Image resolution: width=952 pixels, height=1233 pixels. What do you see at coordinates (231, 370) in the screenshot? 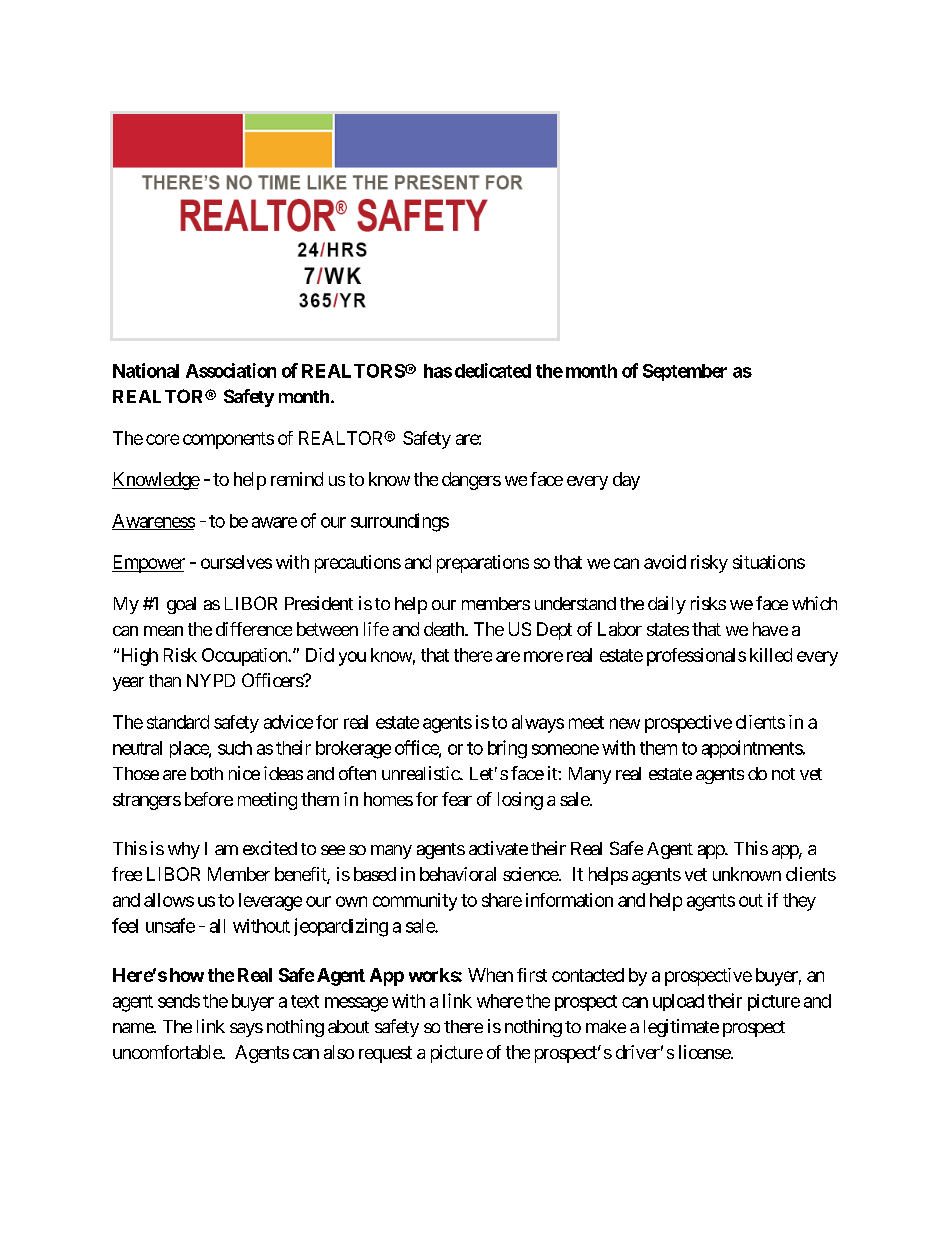
I see `Association` at bounding box center [231, 370].
